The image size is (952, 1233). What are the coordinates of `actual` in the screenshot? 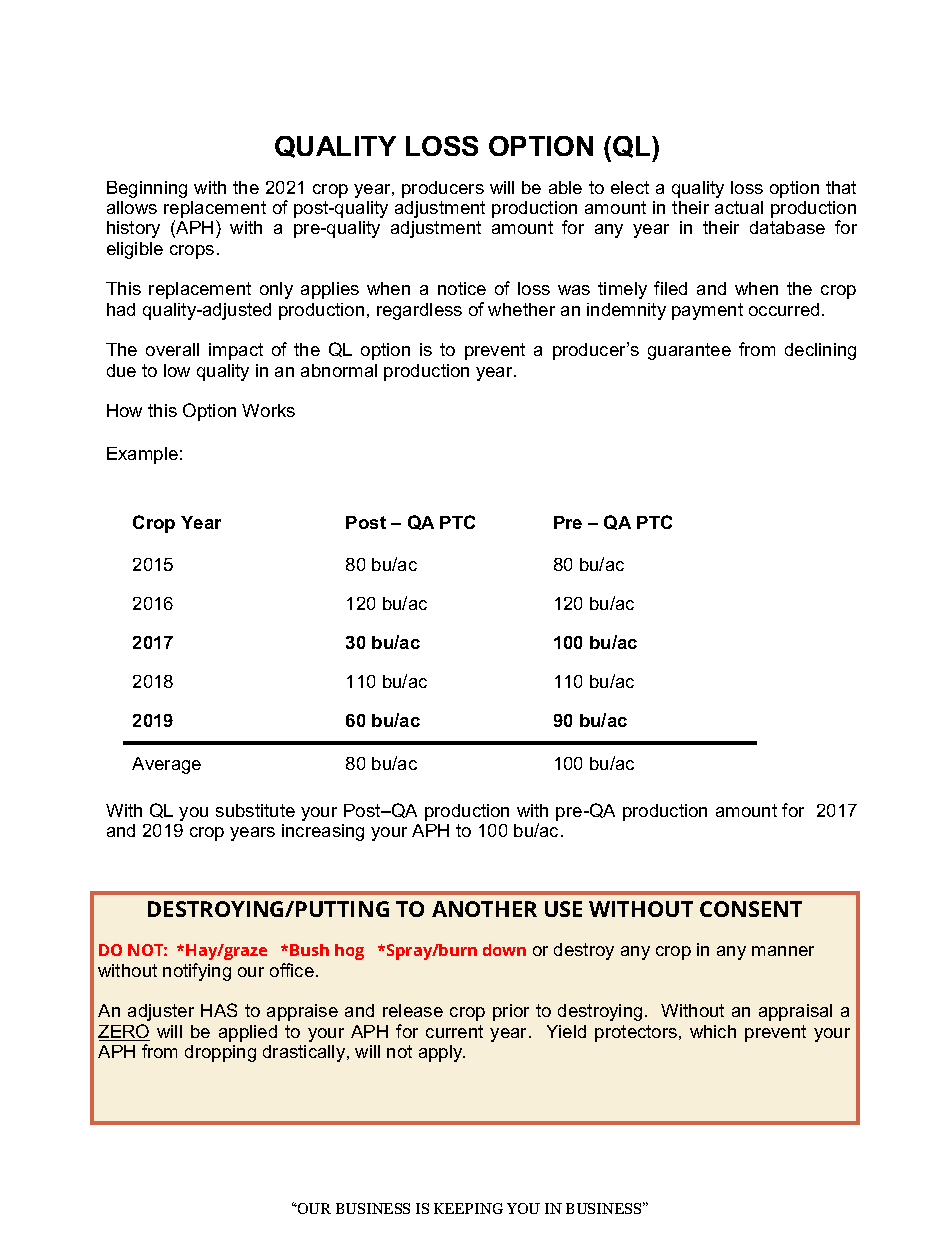 It's located at (739, 207).
